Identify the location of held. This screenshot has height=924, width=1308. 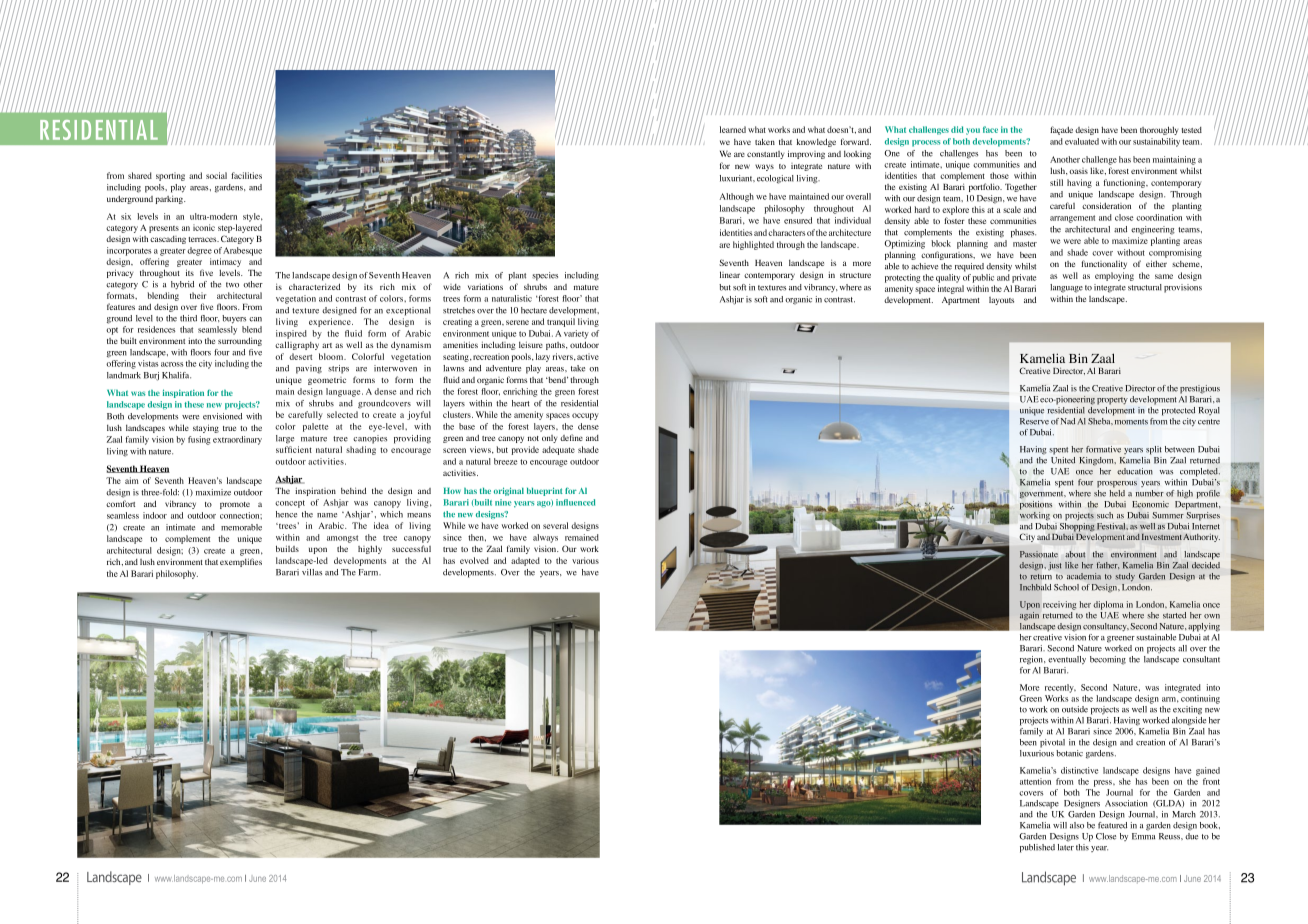
(1117, 492).
